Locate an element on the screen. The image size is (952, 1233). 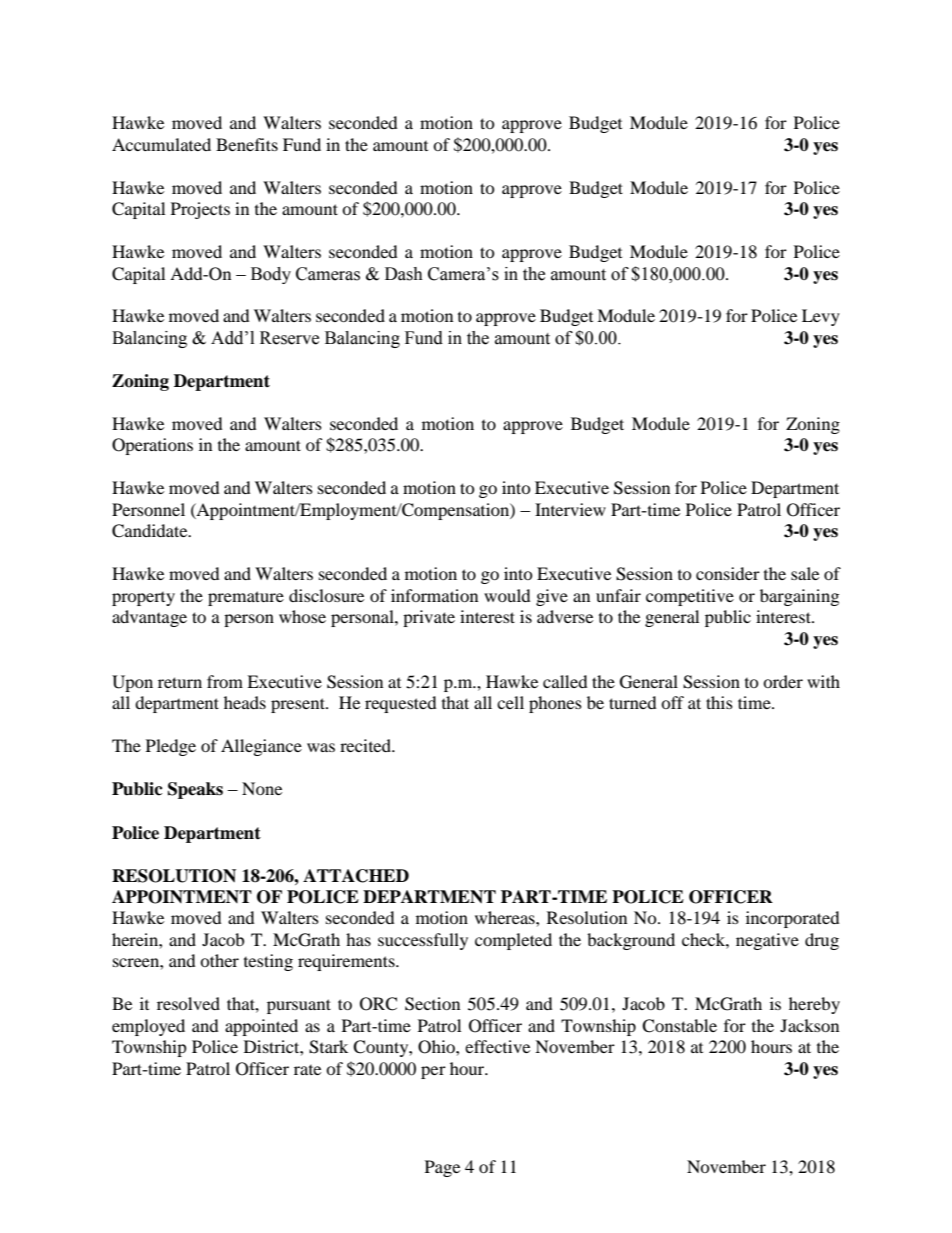
Projects is located at coordinates (200, 210).
